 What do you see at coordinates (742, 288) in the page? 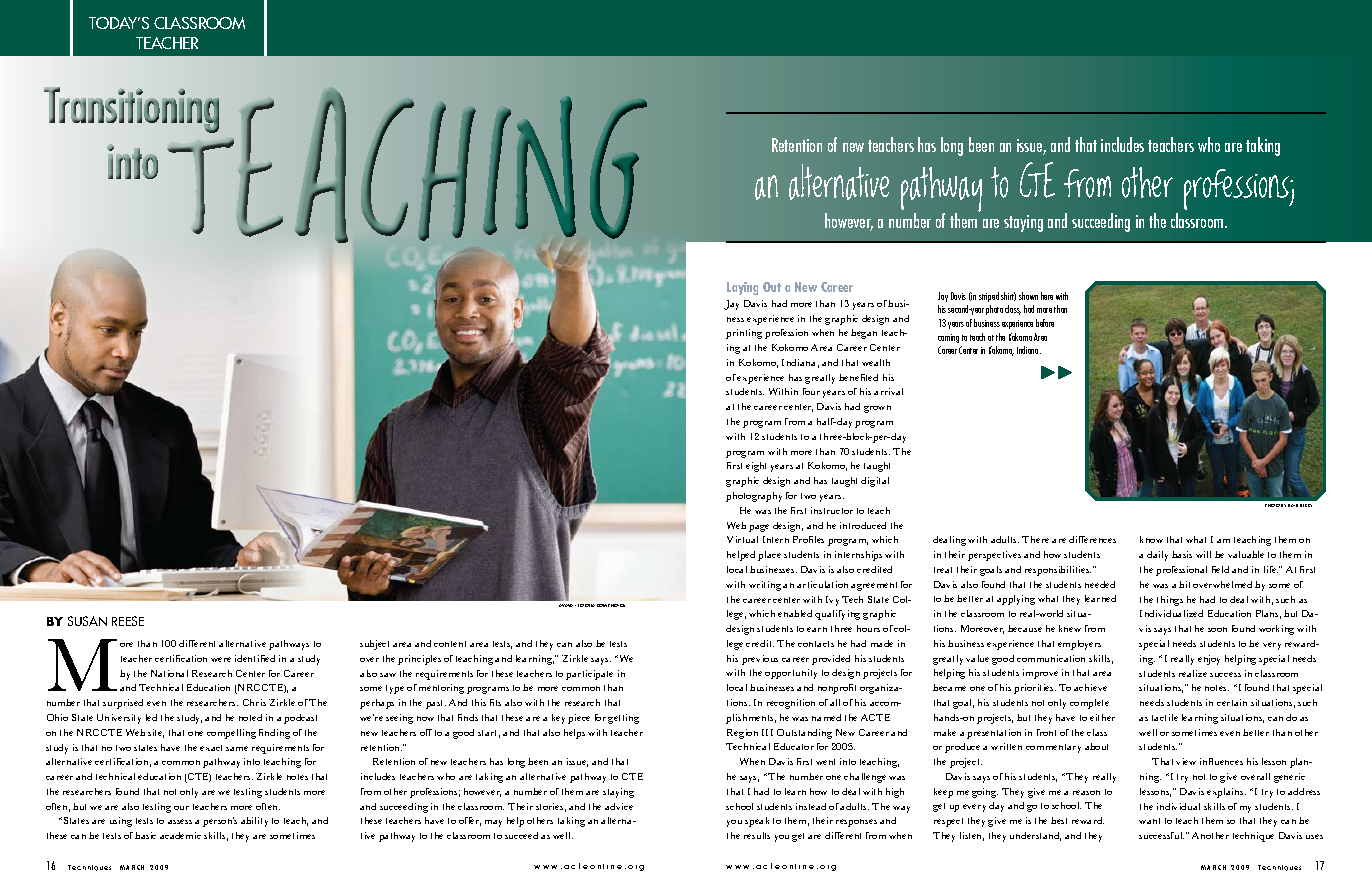
I see `Laying` at bounding box center [742, 288].
